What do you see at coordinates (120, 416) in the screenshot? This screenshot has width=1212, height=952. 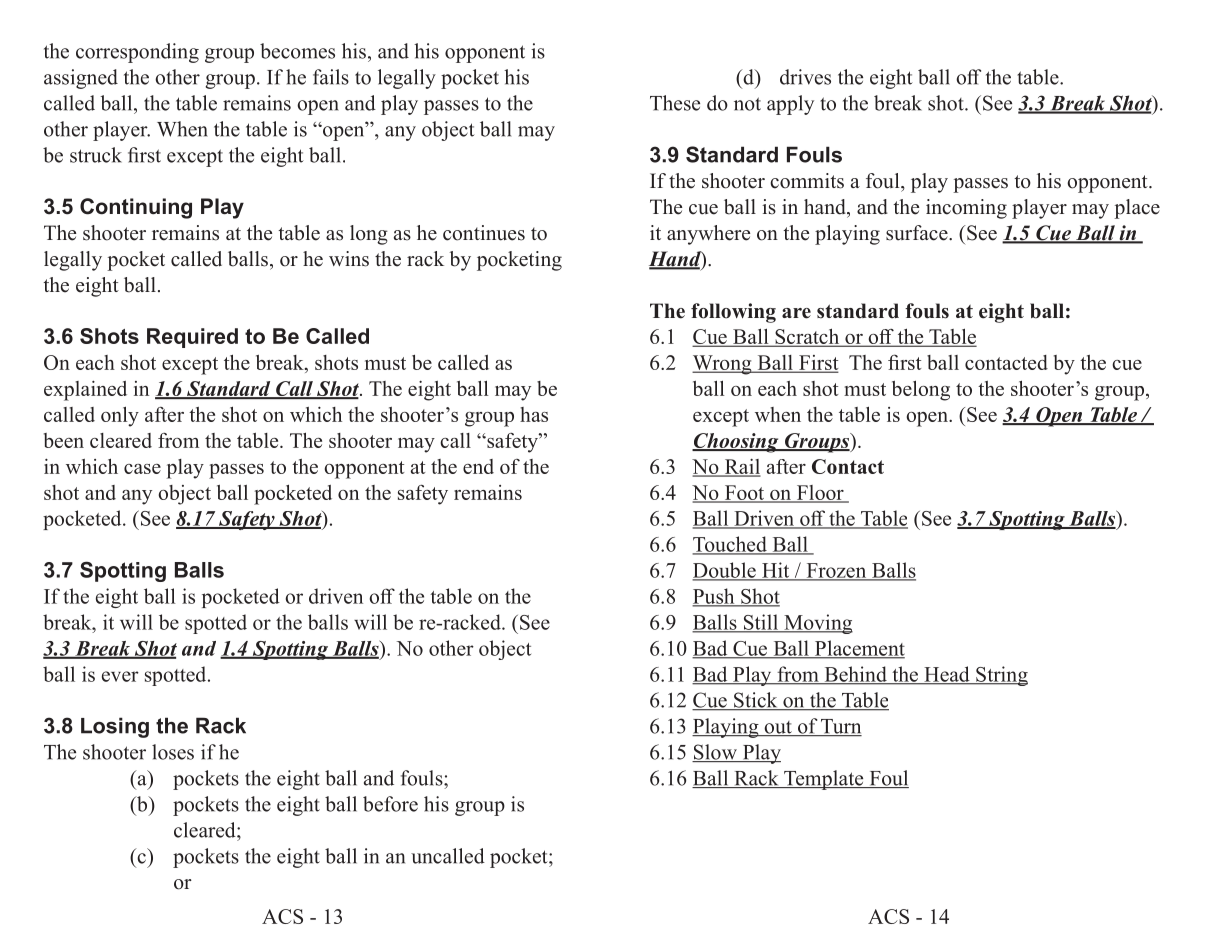 I see `only` at bounding box center [120, 416].
